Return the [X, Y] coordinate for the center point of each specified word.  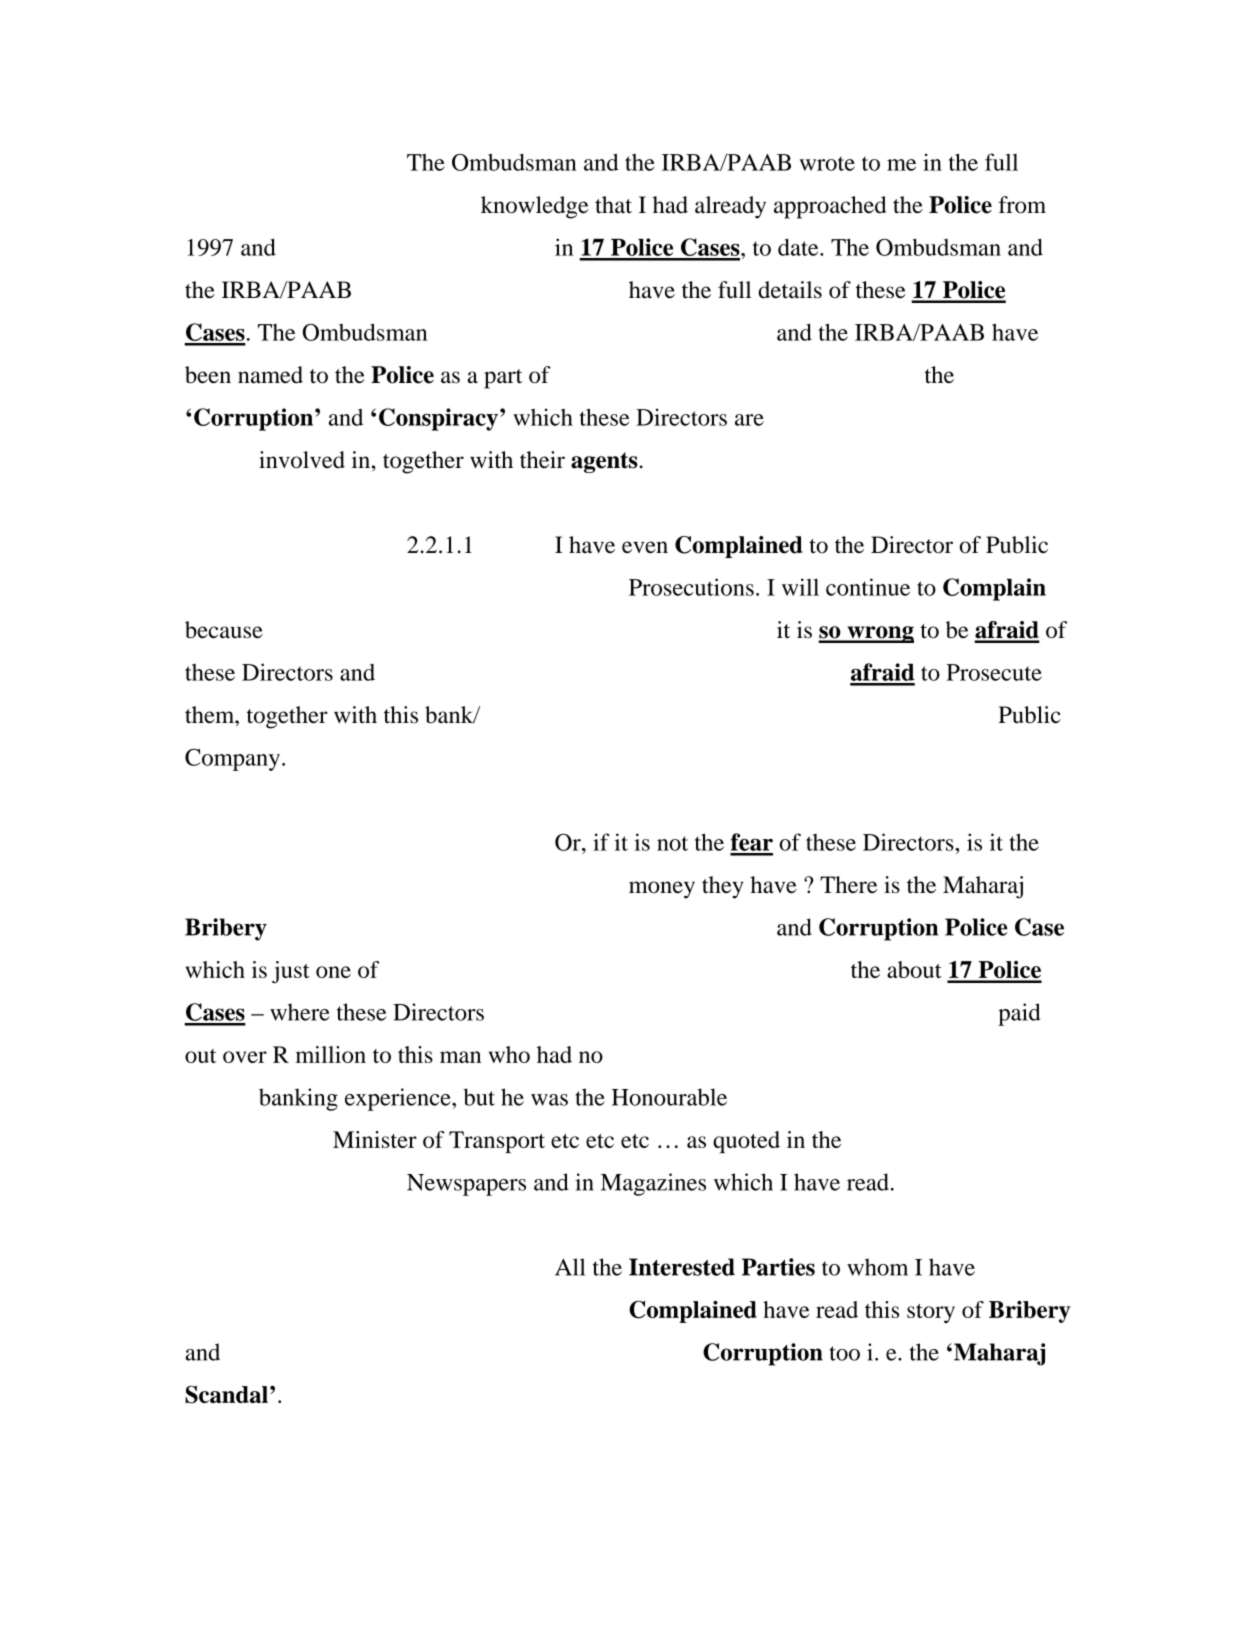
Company [232, 760]
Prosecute [994, 672]
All [570, 1267]
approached [830, 207]
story [931, 1313]
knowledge [535, 207]
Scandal [226, 1394]
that [613, 205]
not [672, 843]
